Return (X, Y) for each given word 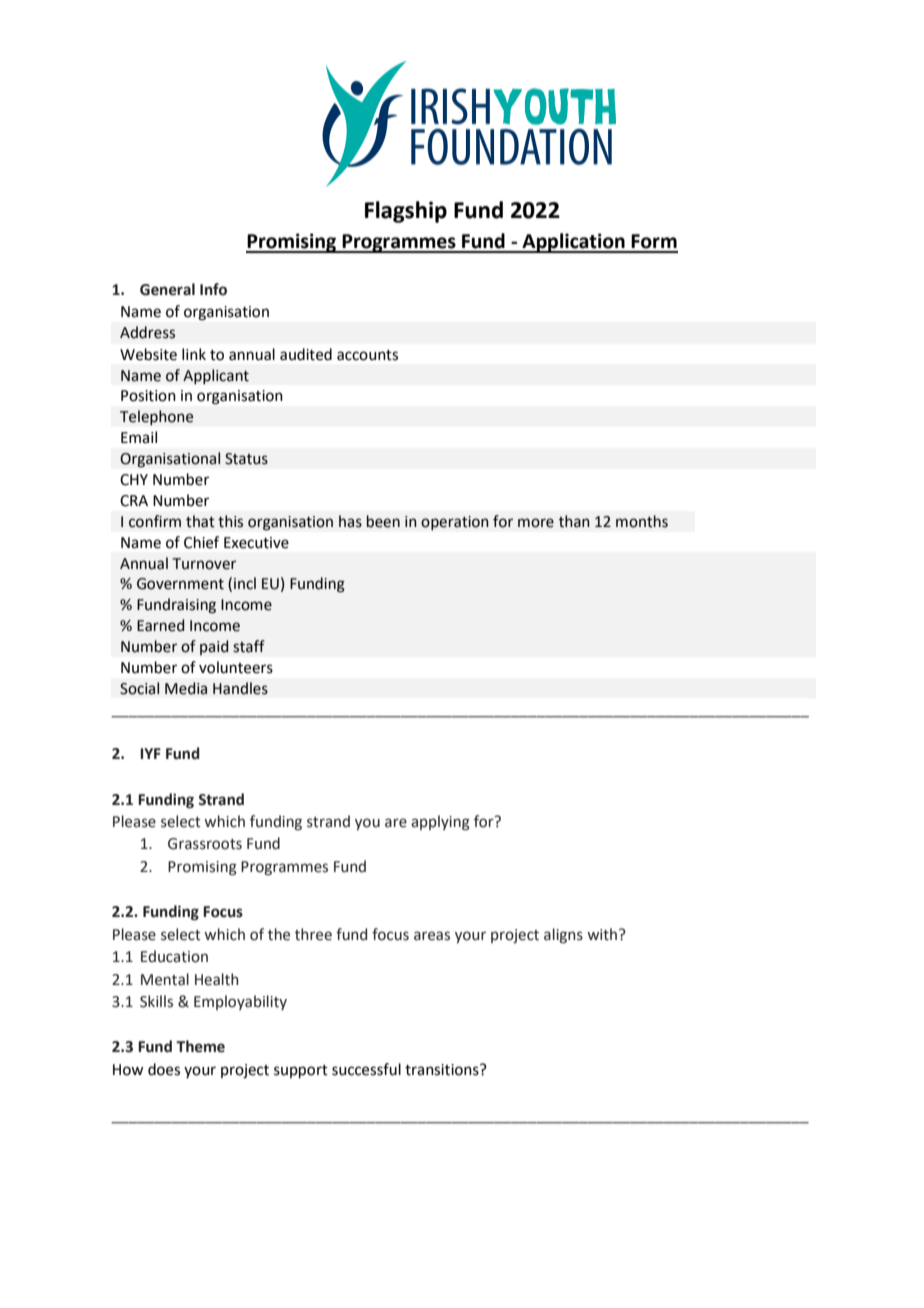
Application (573, 243)
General (167, 289)
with (602, 934)
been (383, 521)
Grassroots (205, 844)
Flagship (406, 212)
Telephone (156, 418)
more (536, 523)
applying (440, 823)
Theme (200, 1046)
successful (366, 1069)
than (574, 521)
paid (214, 647)
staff (249, 646)
